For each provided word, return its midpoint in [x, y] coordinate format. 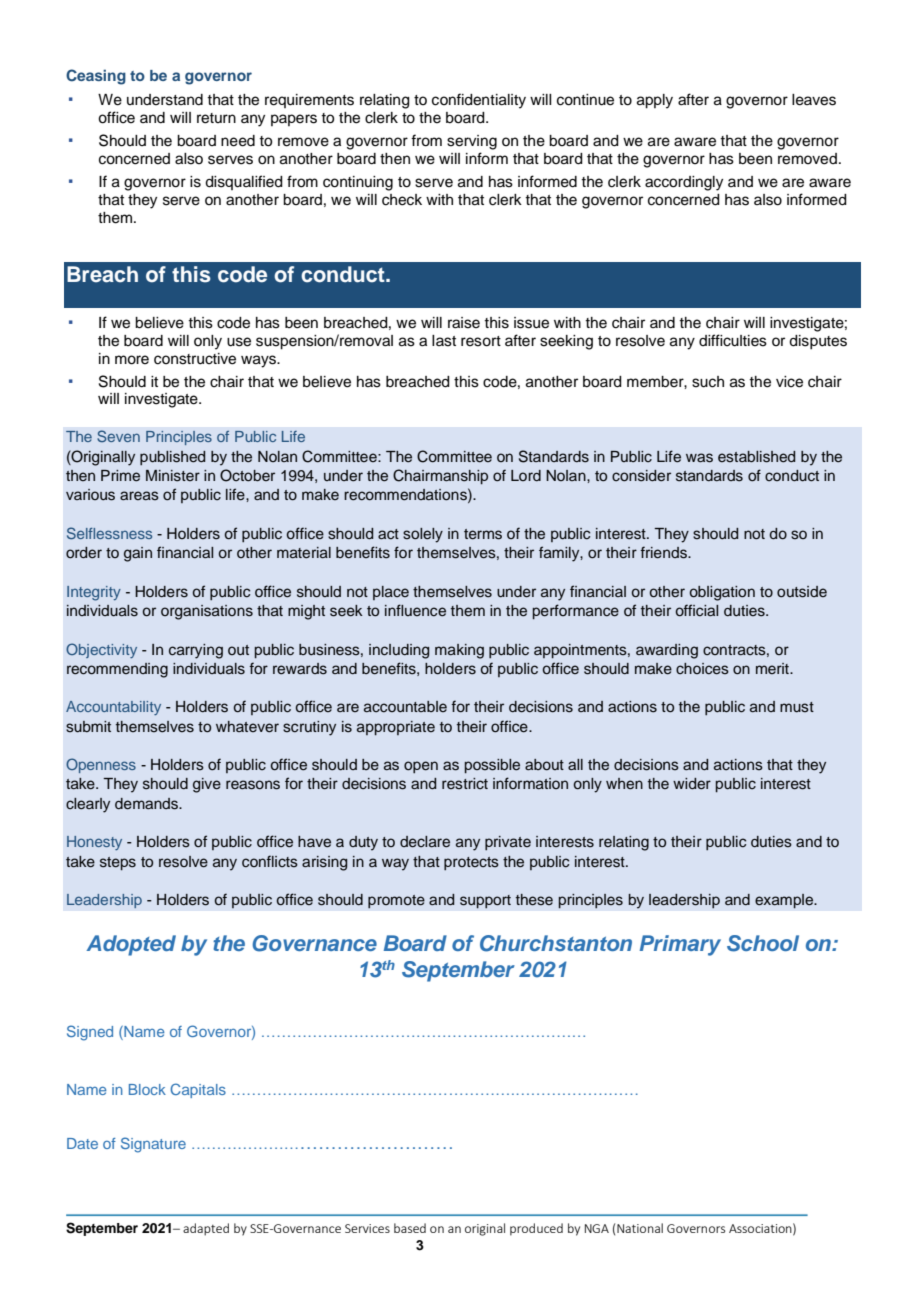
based [410, 1228]
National [640, 1228]
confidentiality [479, 101]
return [216, 118]
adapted [206, 1229]
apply [655, 101]
